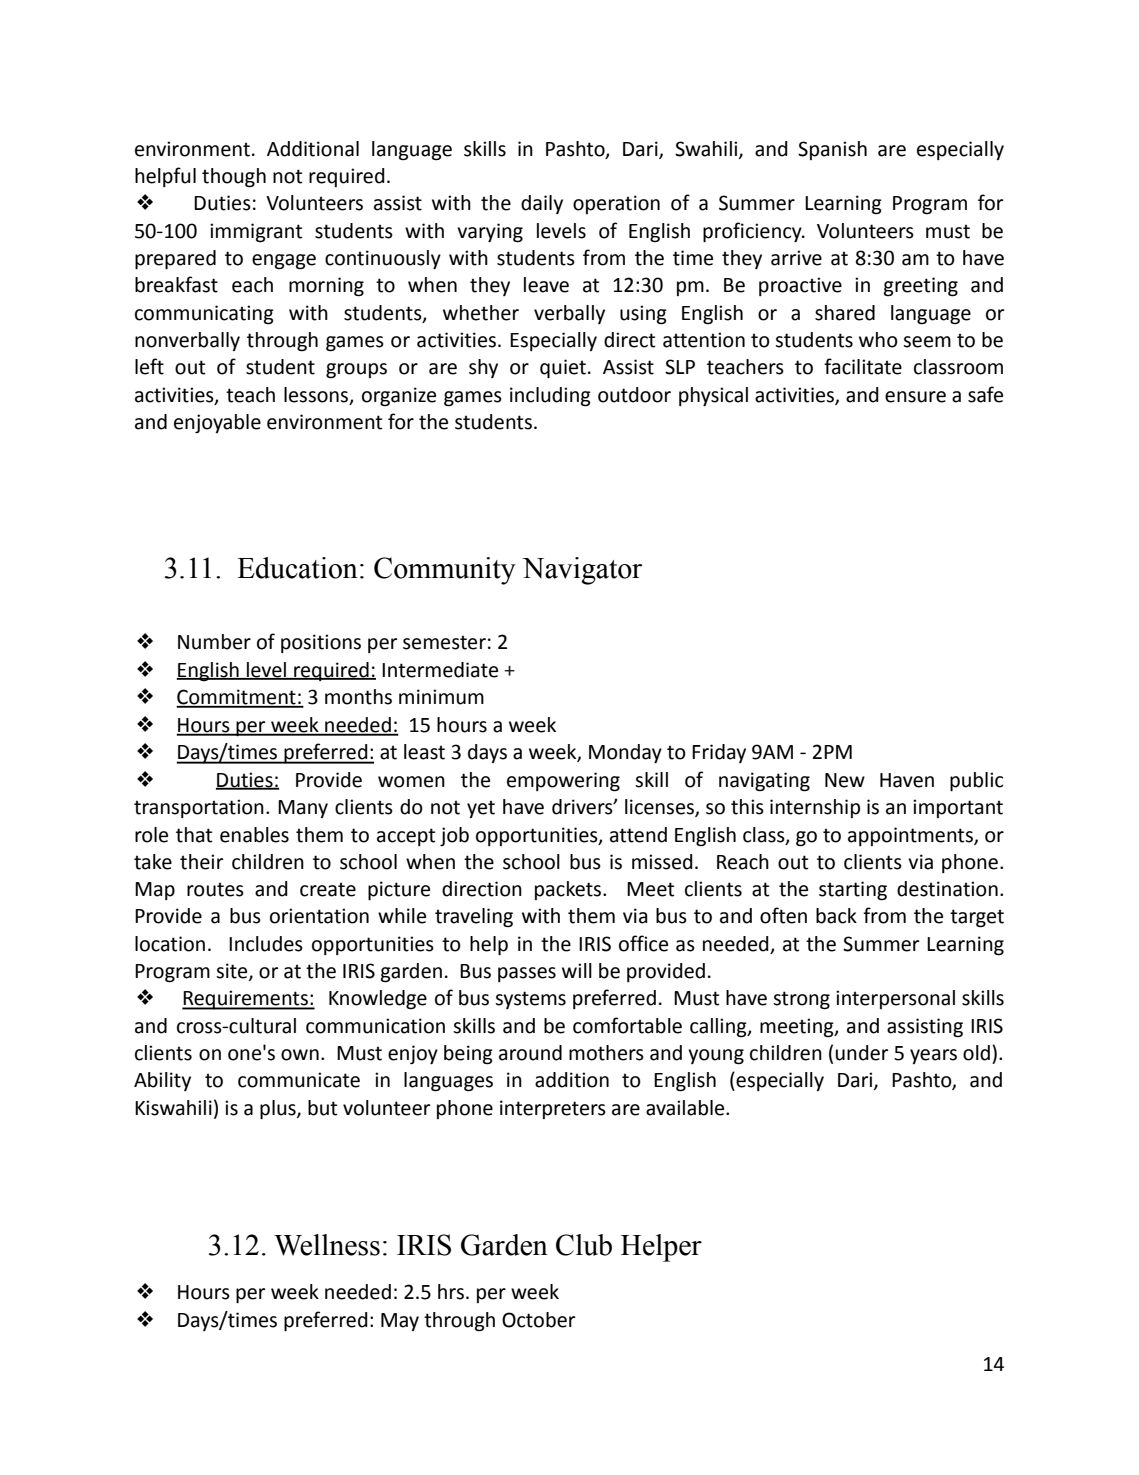 Image resolution: width=1139 pixels, height=1475 pixels. Describe the element at coordinates (845, 780) in the screenshot. I see `New` at that location.
